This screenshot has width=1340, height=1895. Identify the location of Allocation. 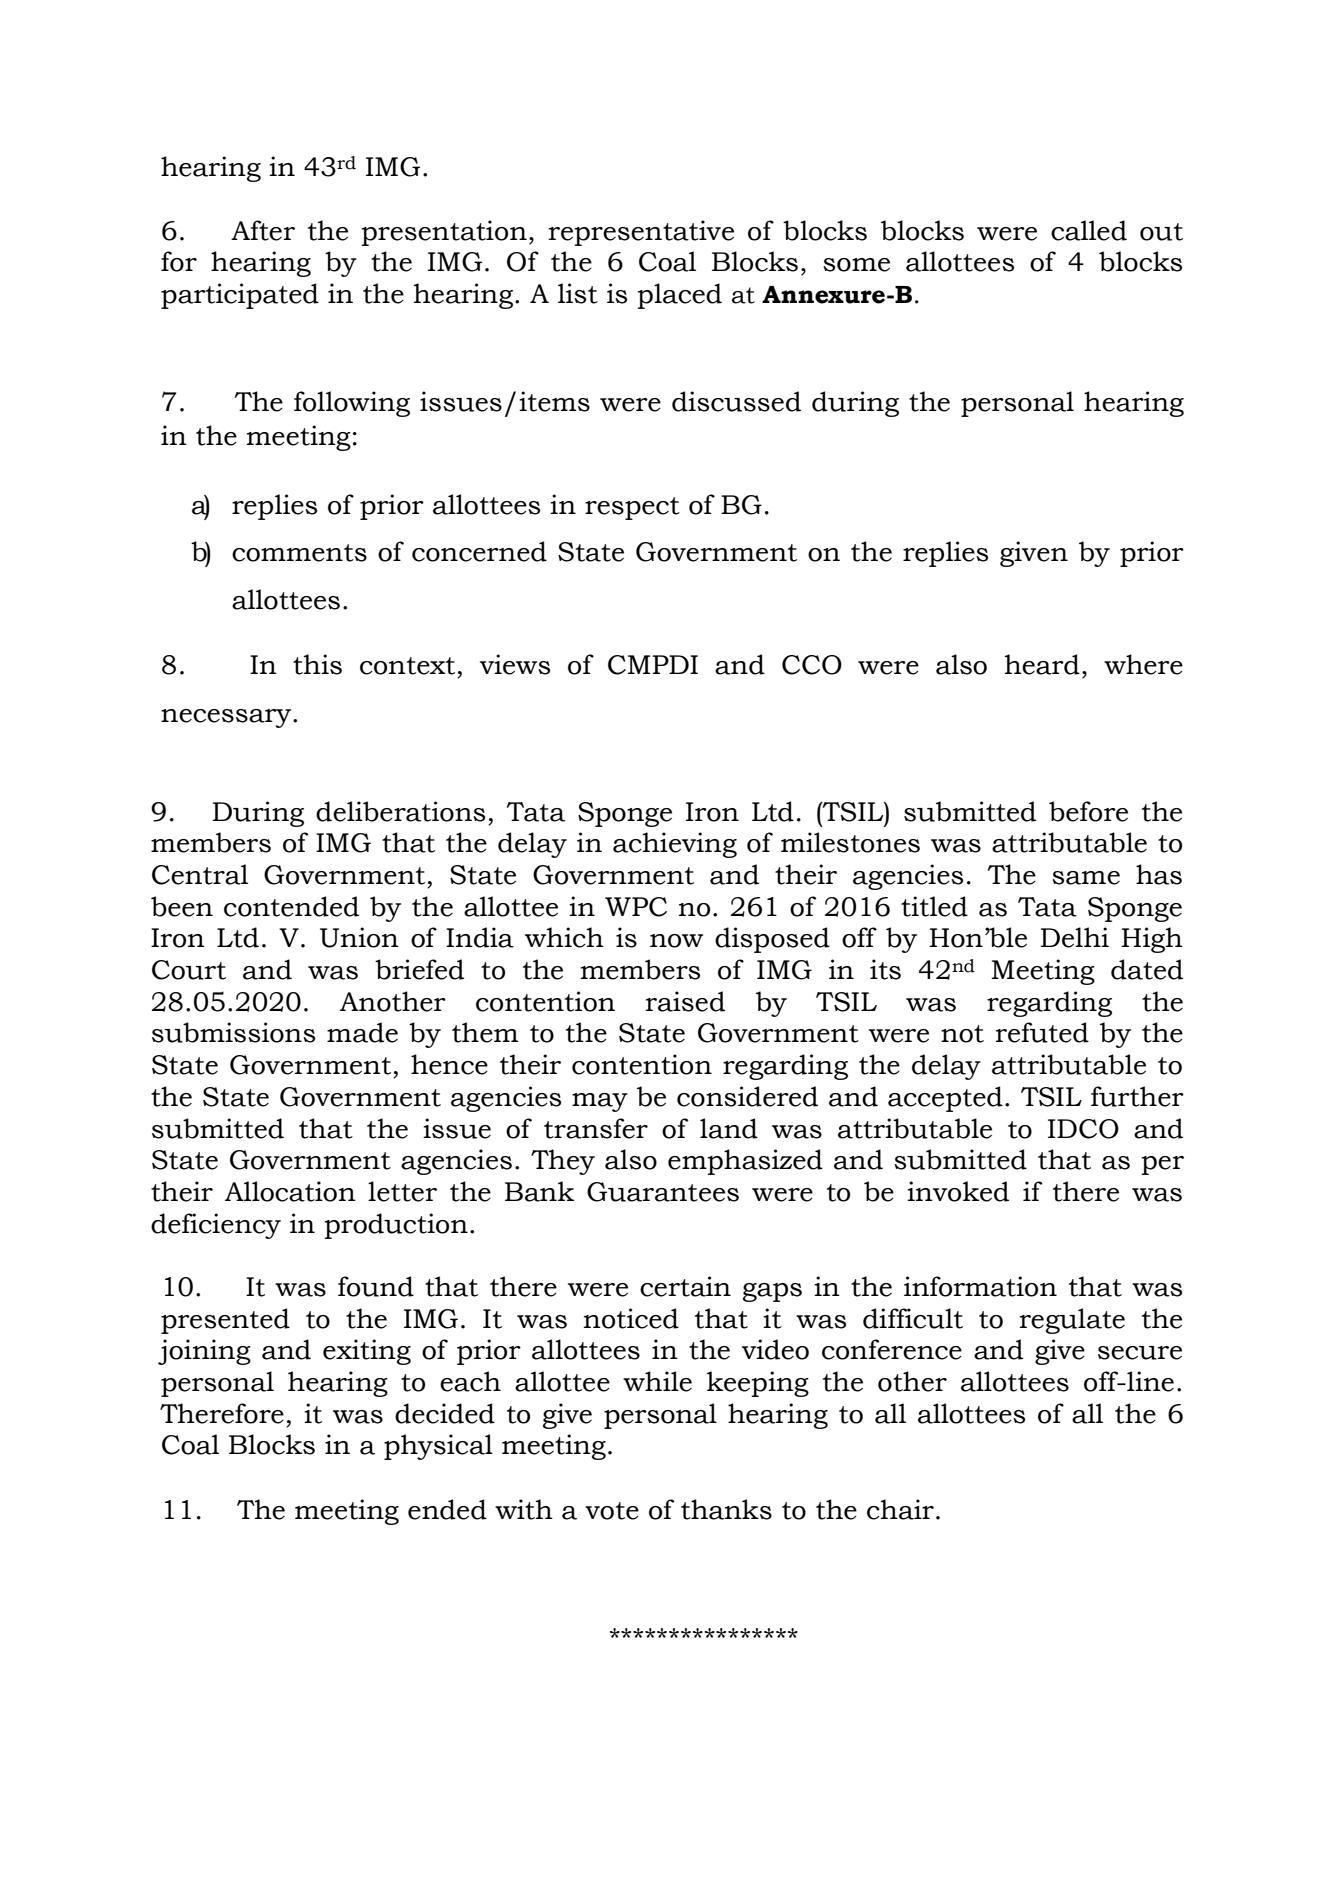
(290, 1191).
